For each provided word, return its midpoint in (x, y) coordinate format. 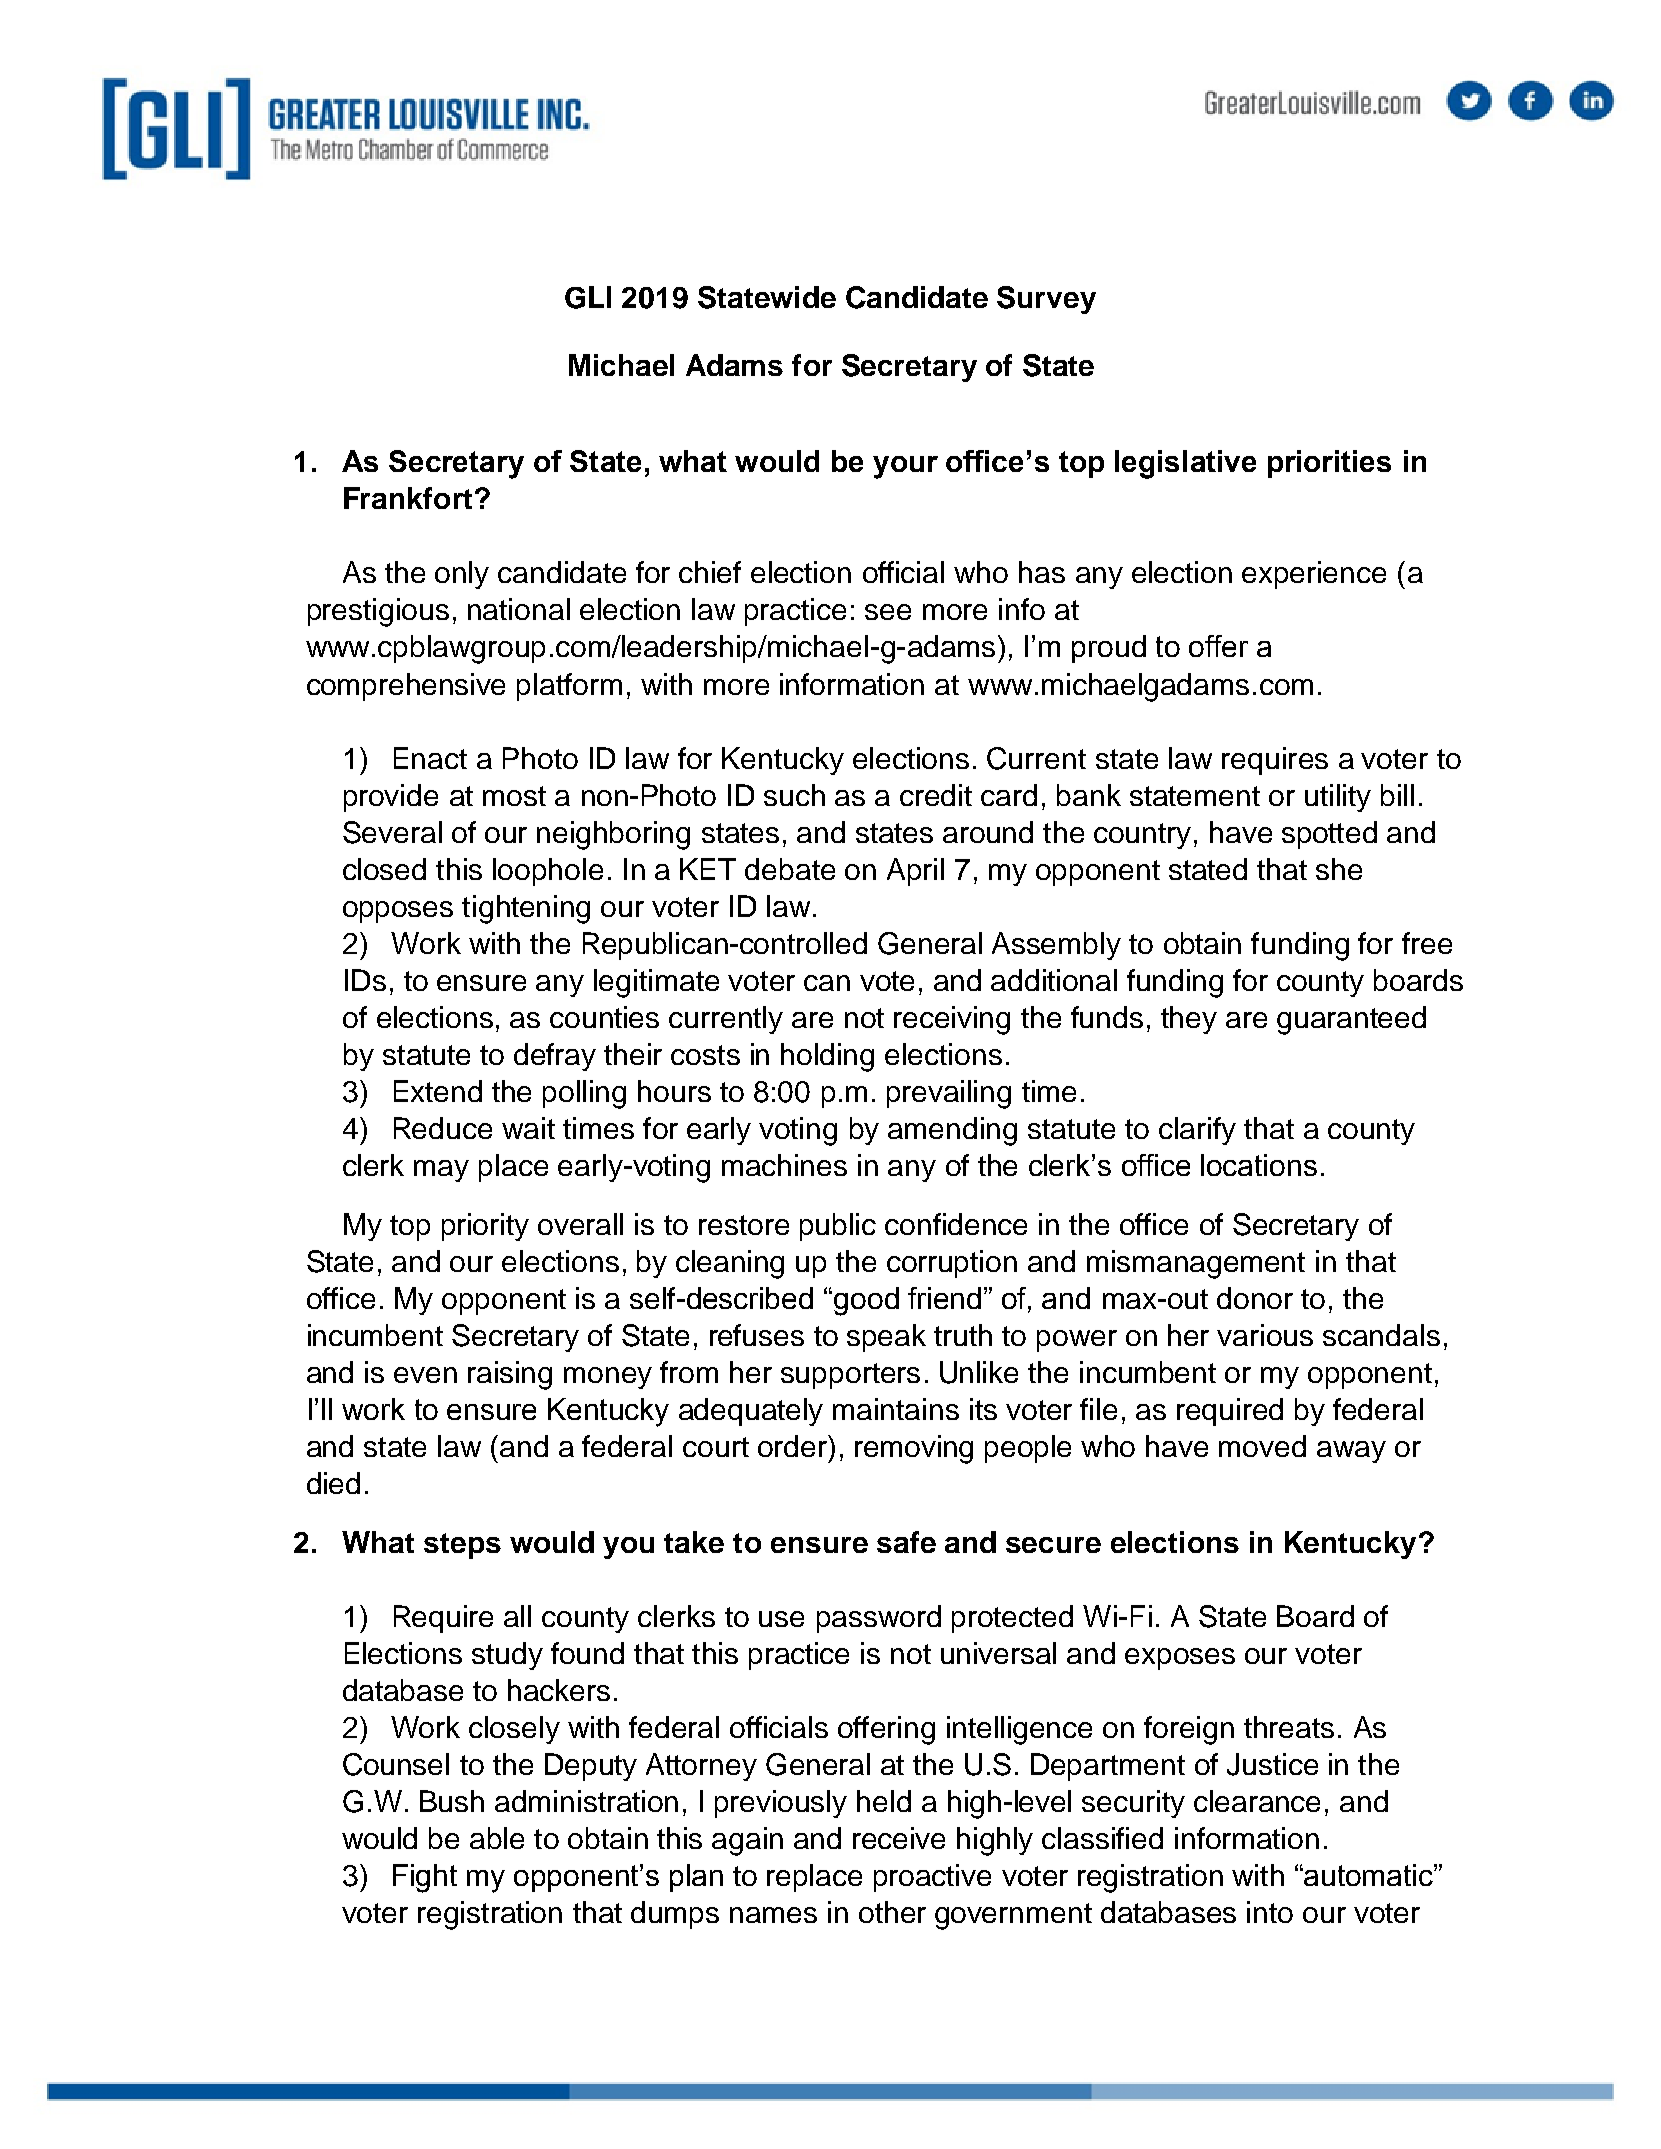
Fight (425, 1878)
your (905, 467)
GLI (588, 297)
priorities (1329, 464)
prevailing (949, 1094)
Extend (438, 1091)
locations (1259, 1165)
